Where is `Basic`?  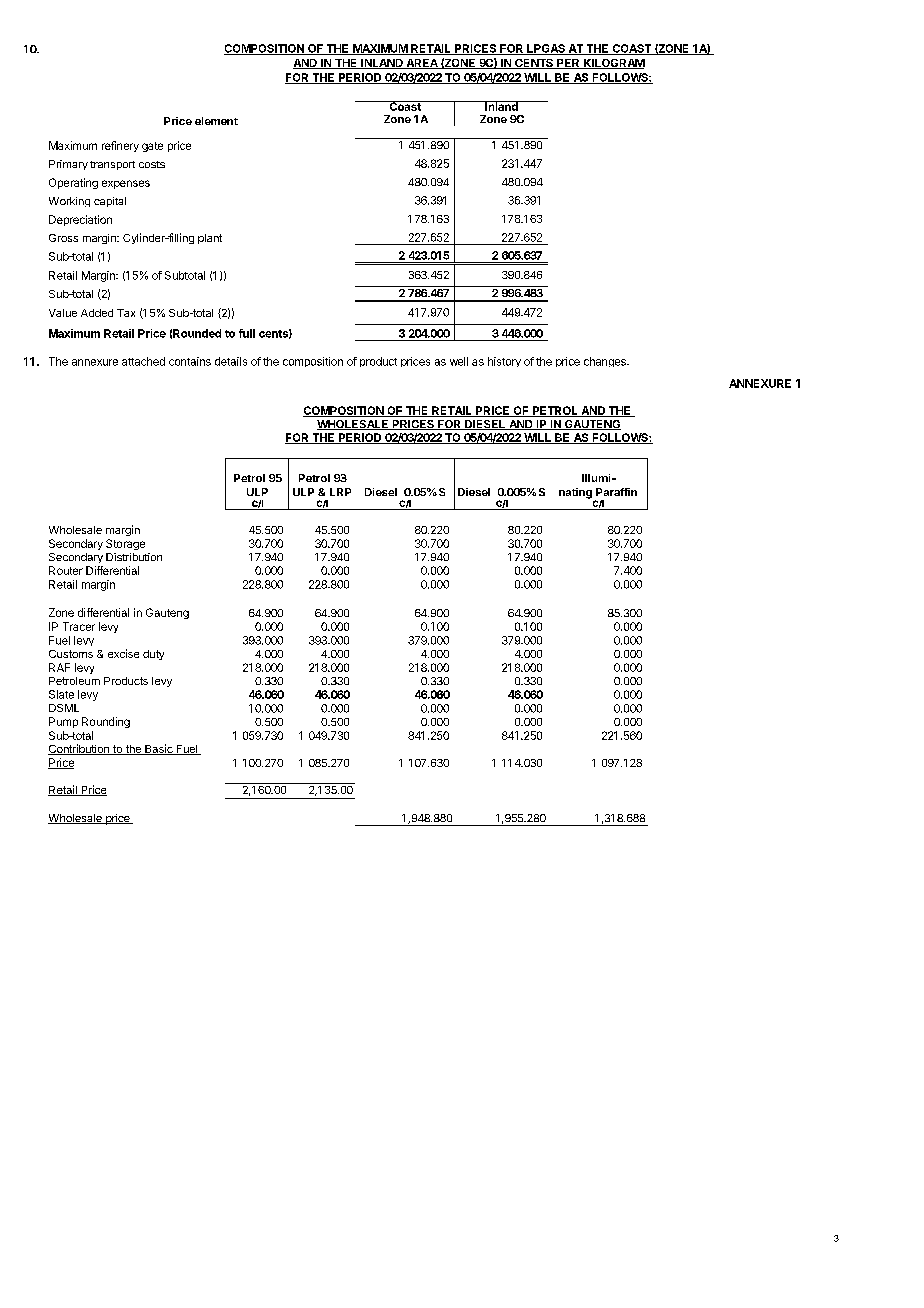
Basic is located at coordinates (159, 749).
